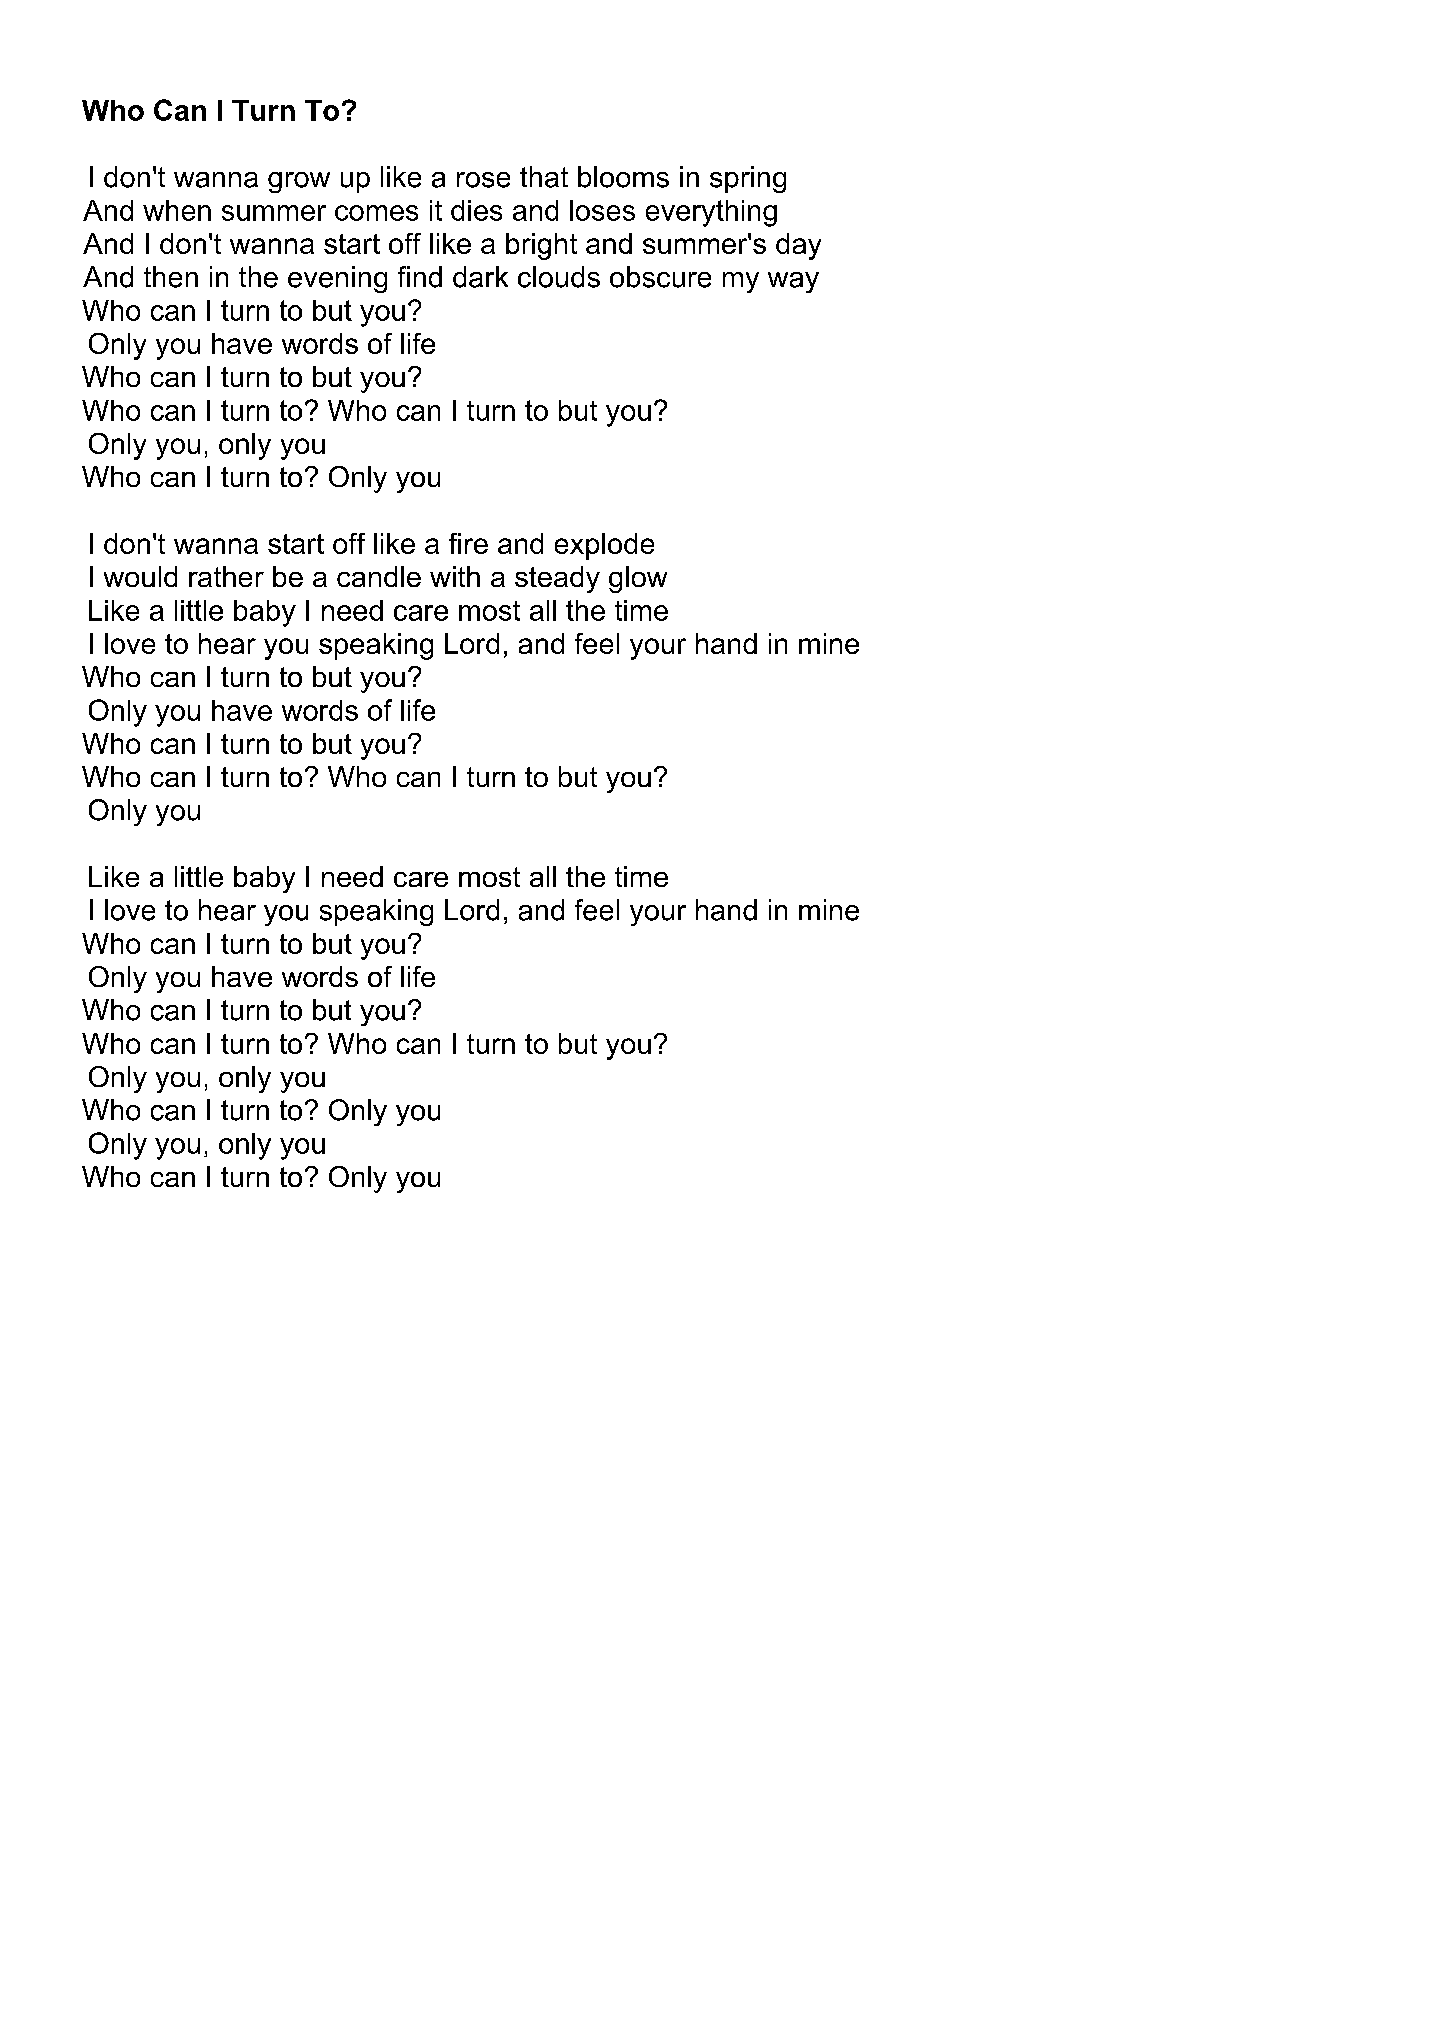 This image has height=2039, width=1442. Describe the element at coordinates (793, 282) in the image. I see `way` at that location.
